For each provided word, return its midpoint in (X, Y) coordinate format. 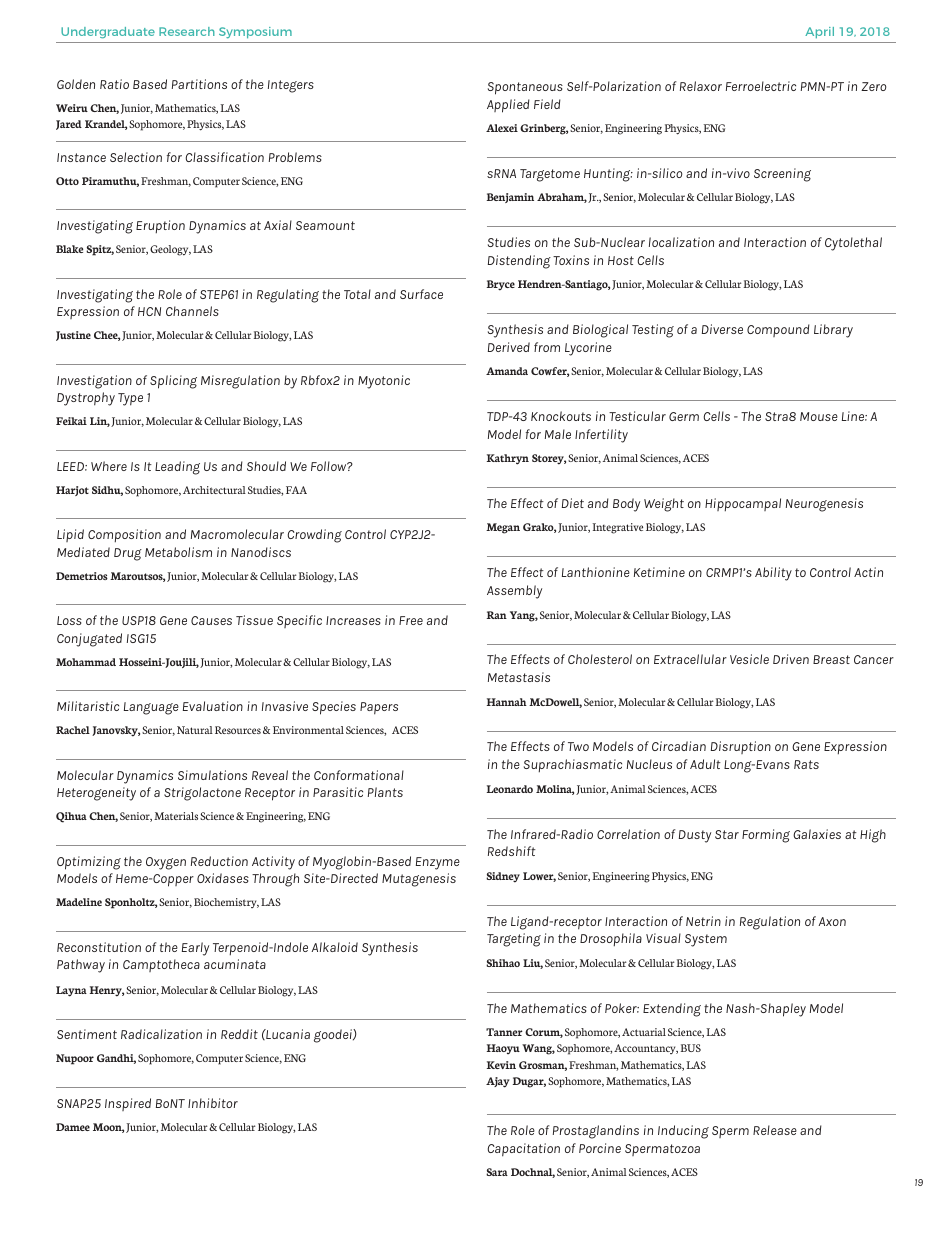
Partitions (199, 84)
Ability (773, 574)
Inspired (128, 1104)
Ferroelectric (761, 86)
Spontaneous (525, 88)
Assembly (514, 592)
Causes (211, 620)
